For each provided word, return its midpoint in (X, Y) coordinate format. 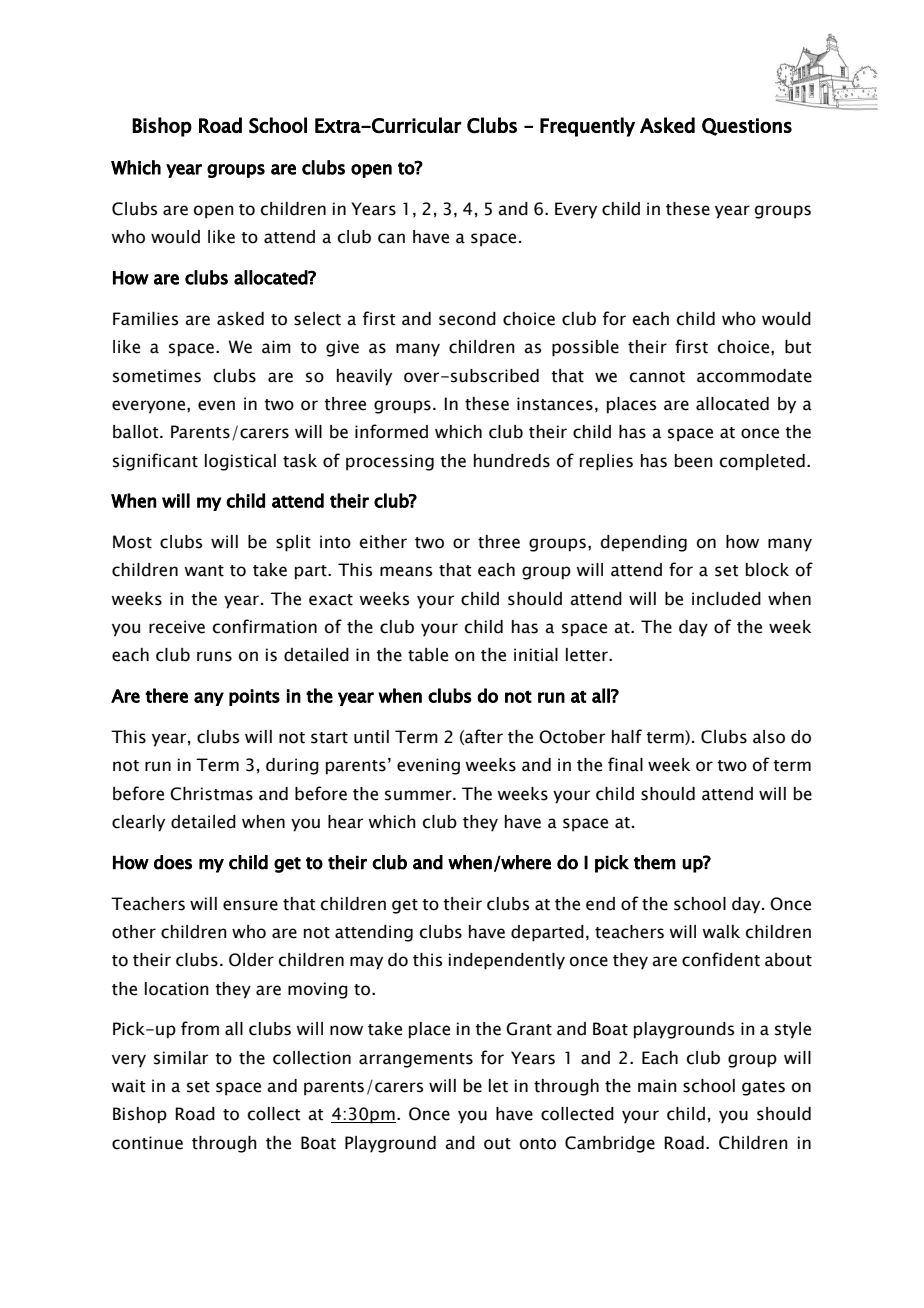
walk (721, 932)
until (371, 737)
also (769, 737)
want (204, 571)
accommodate (754, 376)
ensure (250, 905)
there (166, 695)
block (767, 570)
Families (145, 319)
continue (147, 1143)
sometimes (157, 376)
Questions (747, 127)
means (406, 571)
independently (507, 961)
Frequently (587, 127)
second (467, 319)
